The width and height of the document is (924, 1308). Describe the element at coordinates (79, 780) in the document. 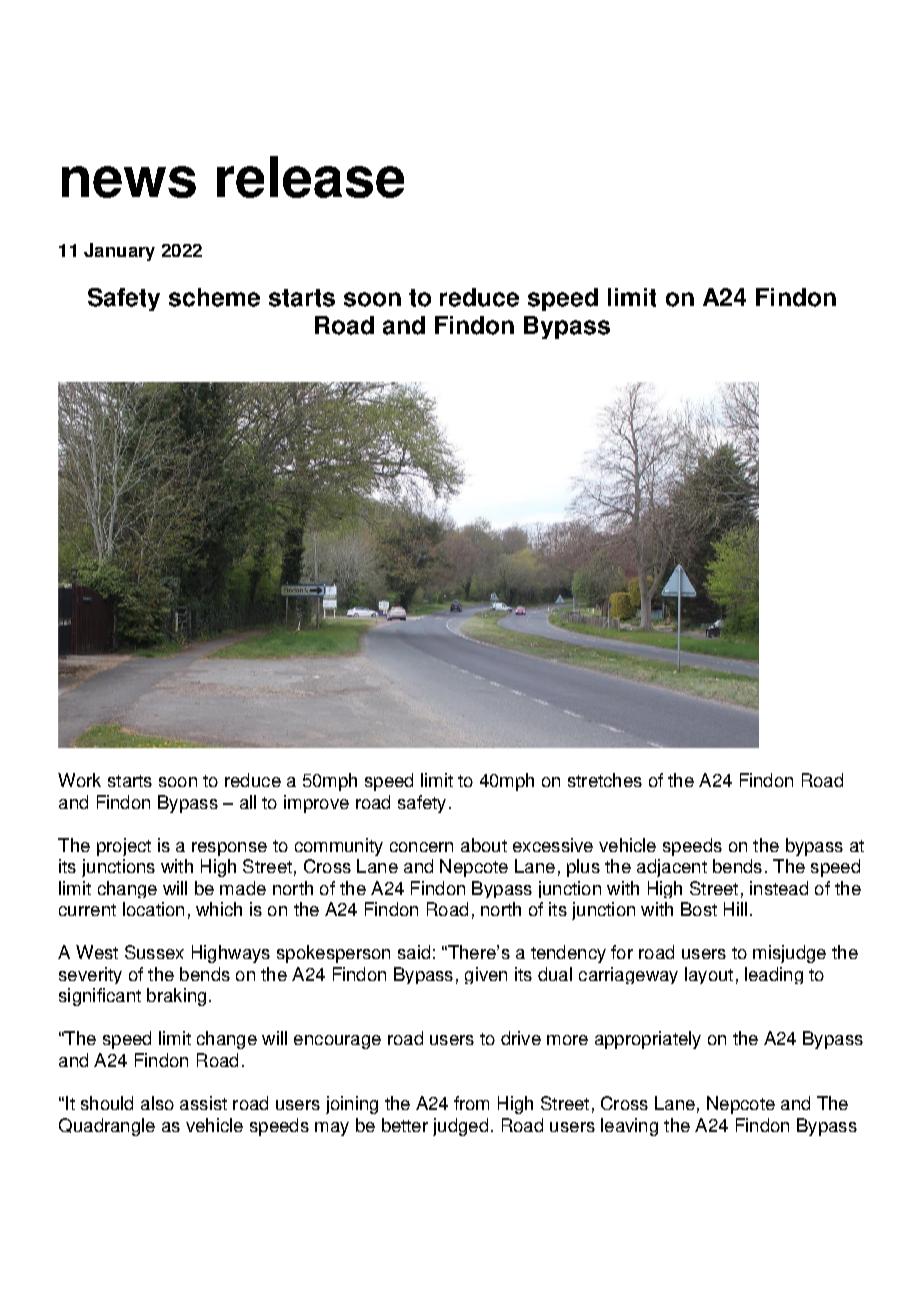

I see `Work` at that location.
